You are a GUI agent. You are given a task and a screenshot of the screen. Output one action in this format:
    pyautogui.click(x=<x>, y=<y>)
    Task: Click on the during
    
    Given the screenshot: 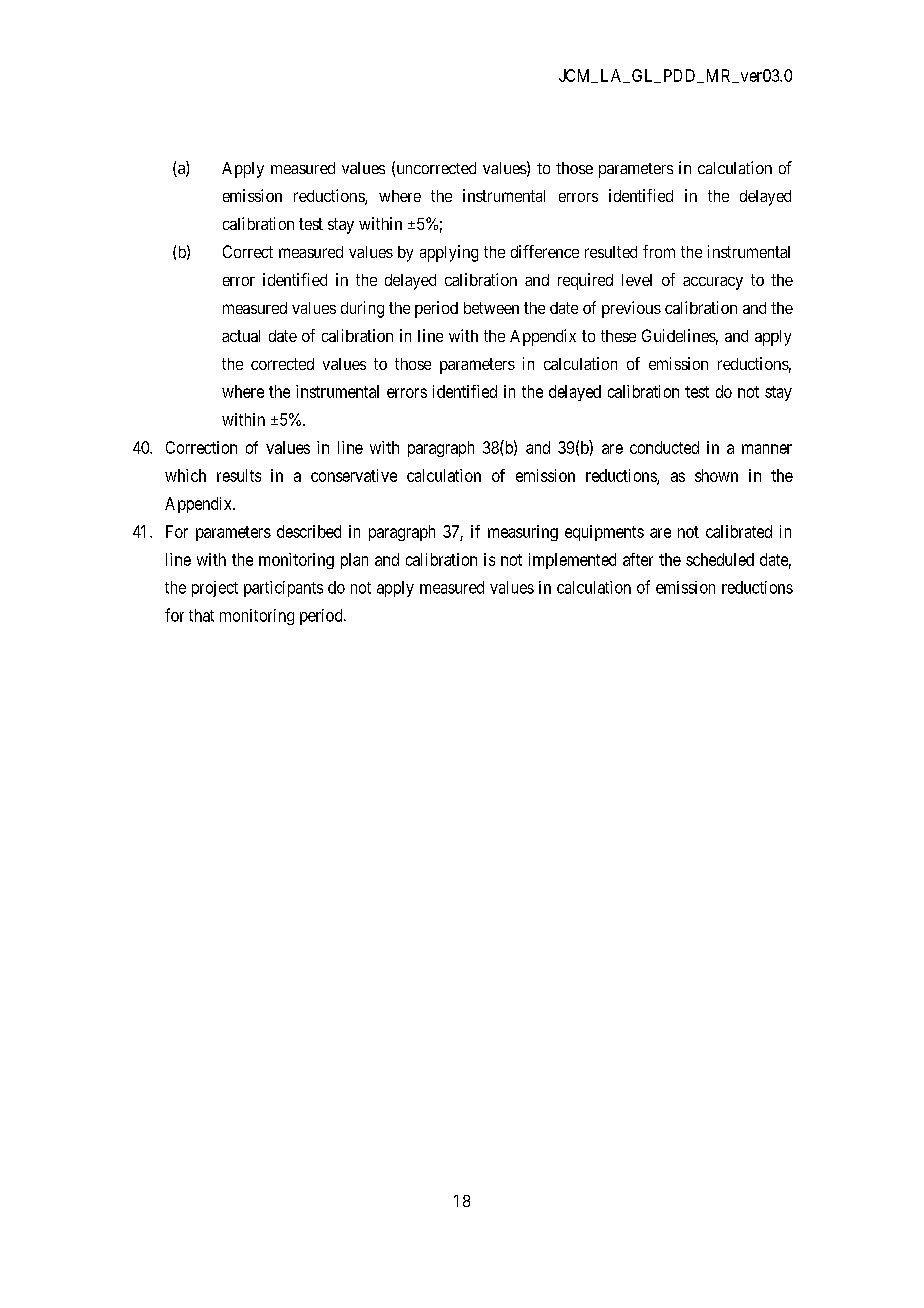 What is the action you would take?
    pyautogui.click(x=362, y=309)
